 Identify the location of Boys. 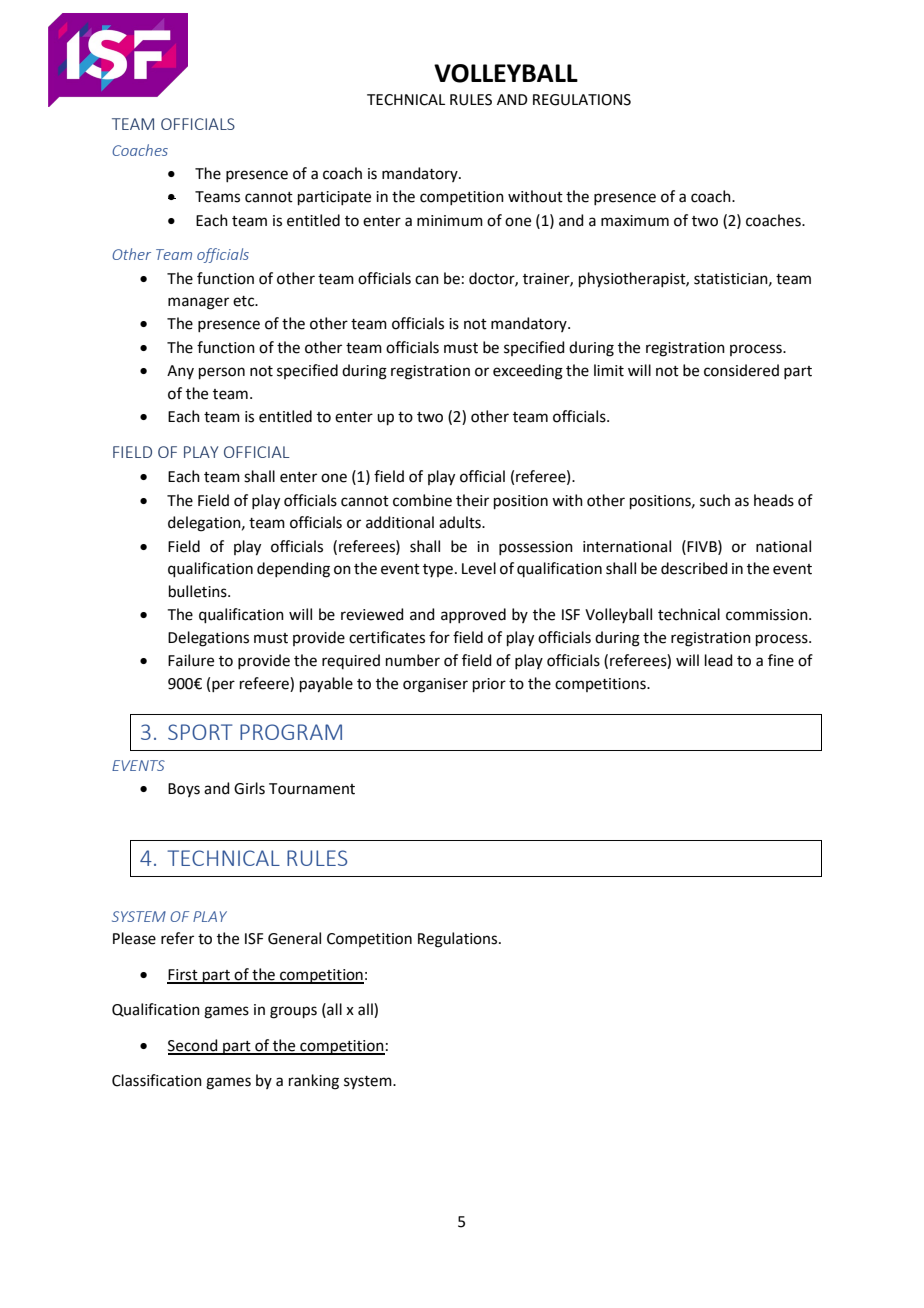
(184, 790).
